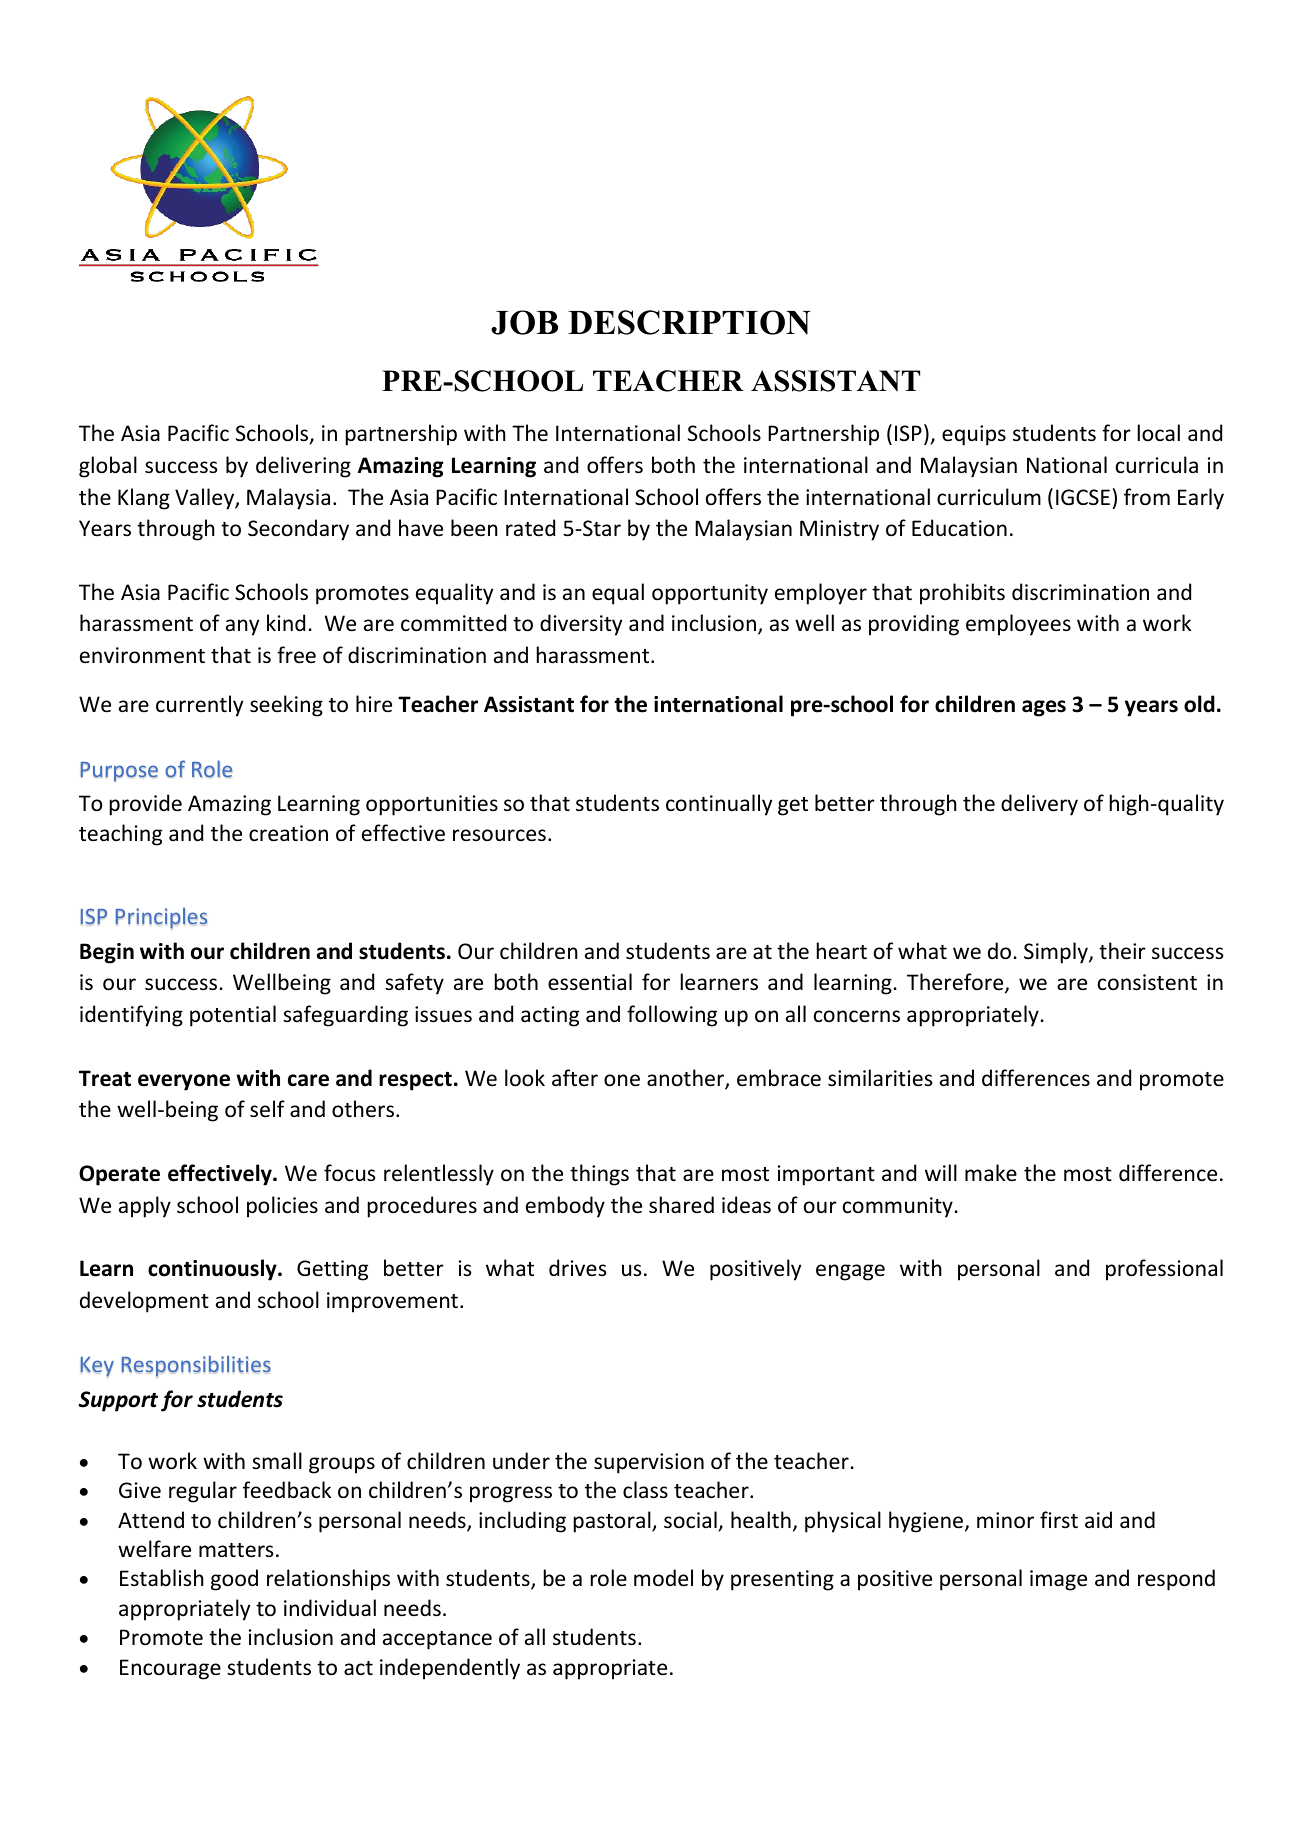 This page has height=1843, width=1303. I want to click on Simply, so click(1057, 953).
